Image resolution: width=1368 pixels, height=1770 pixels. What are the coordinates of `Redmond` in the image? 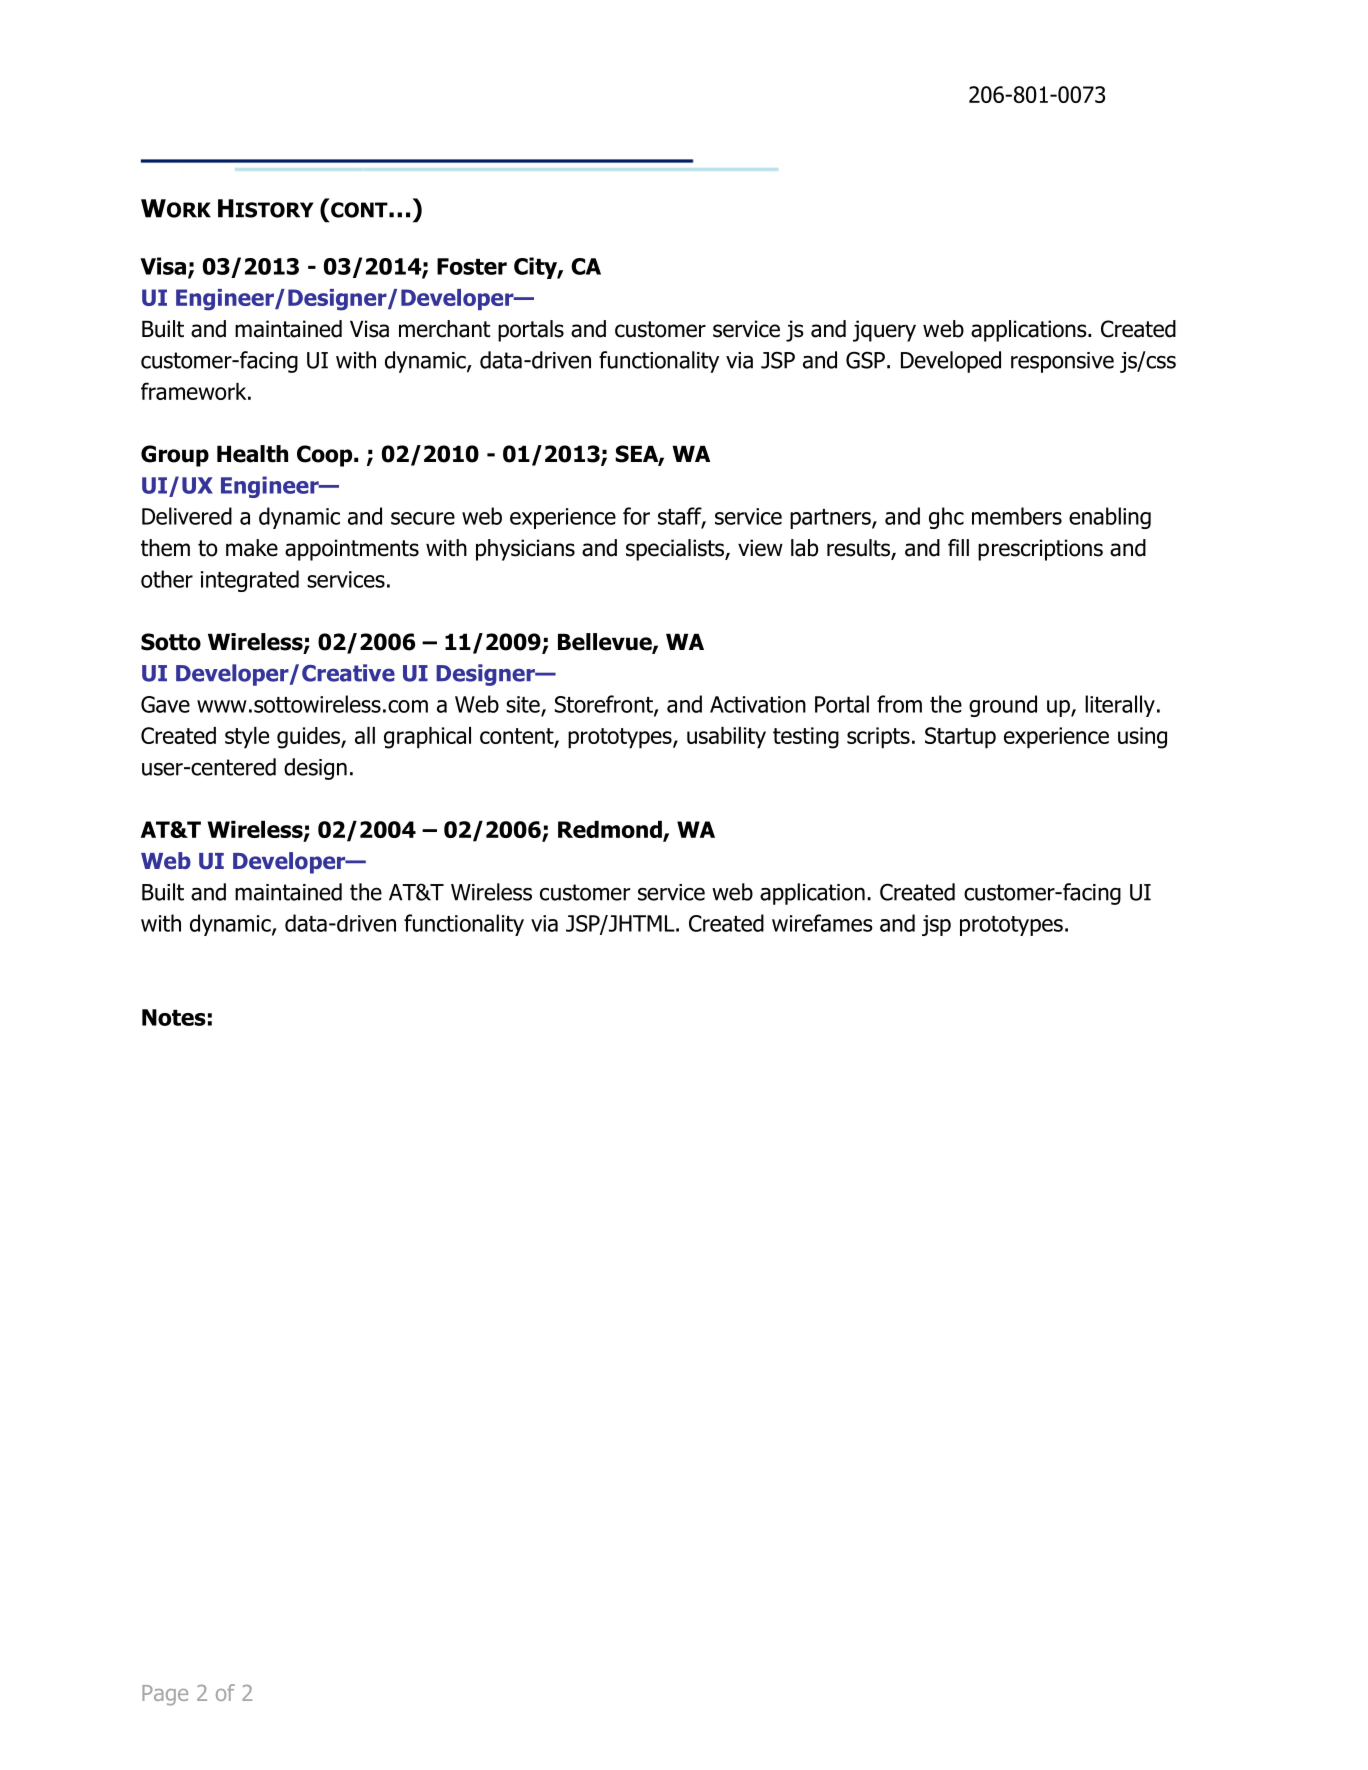 It's located at (611, 830).
